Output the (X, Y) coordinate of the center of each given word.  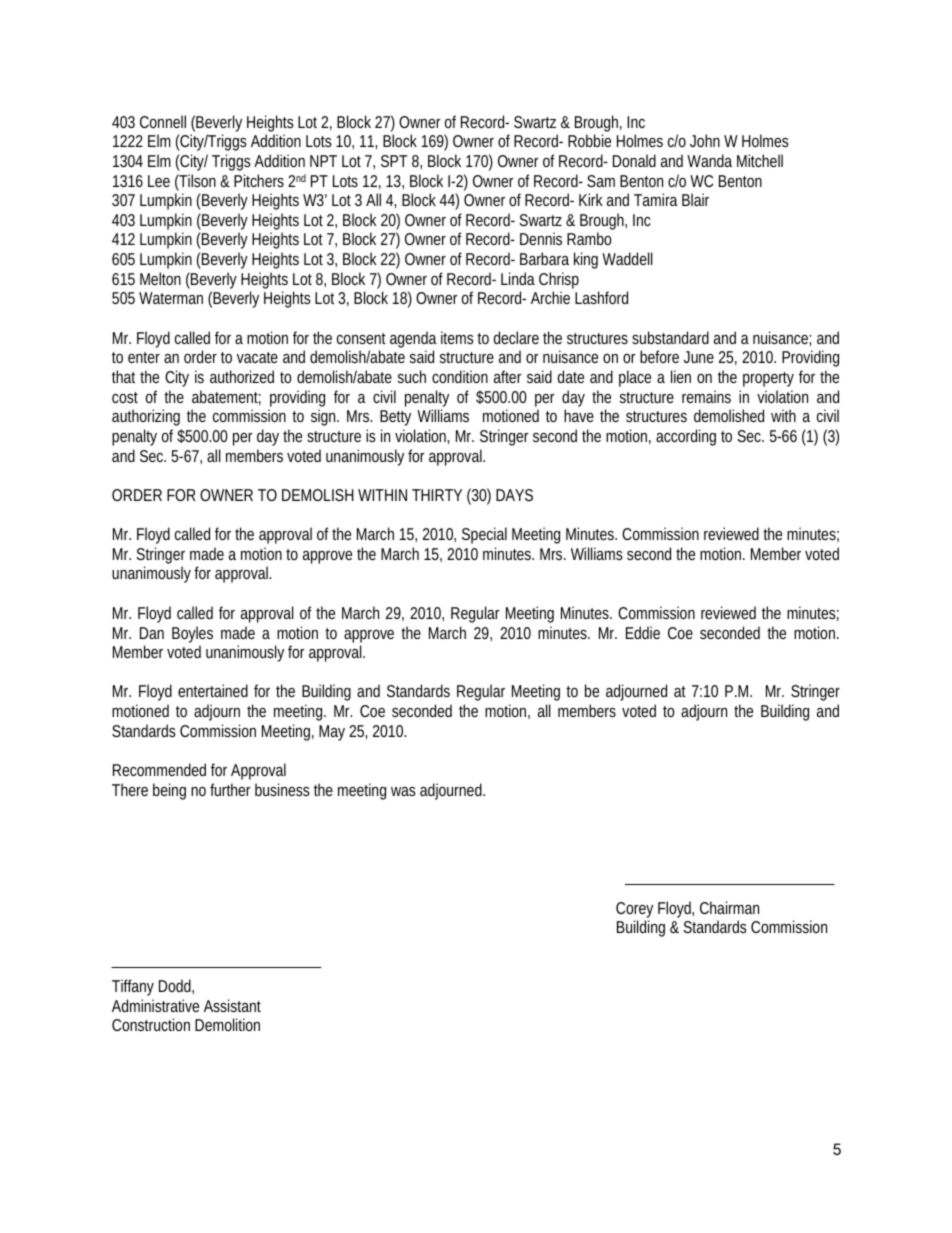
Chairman (729, 907)
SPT (394, 161)
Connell (163, 121)
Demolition (227, 1024)
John (705, 140)
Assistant (232, 1005)
